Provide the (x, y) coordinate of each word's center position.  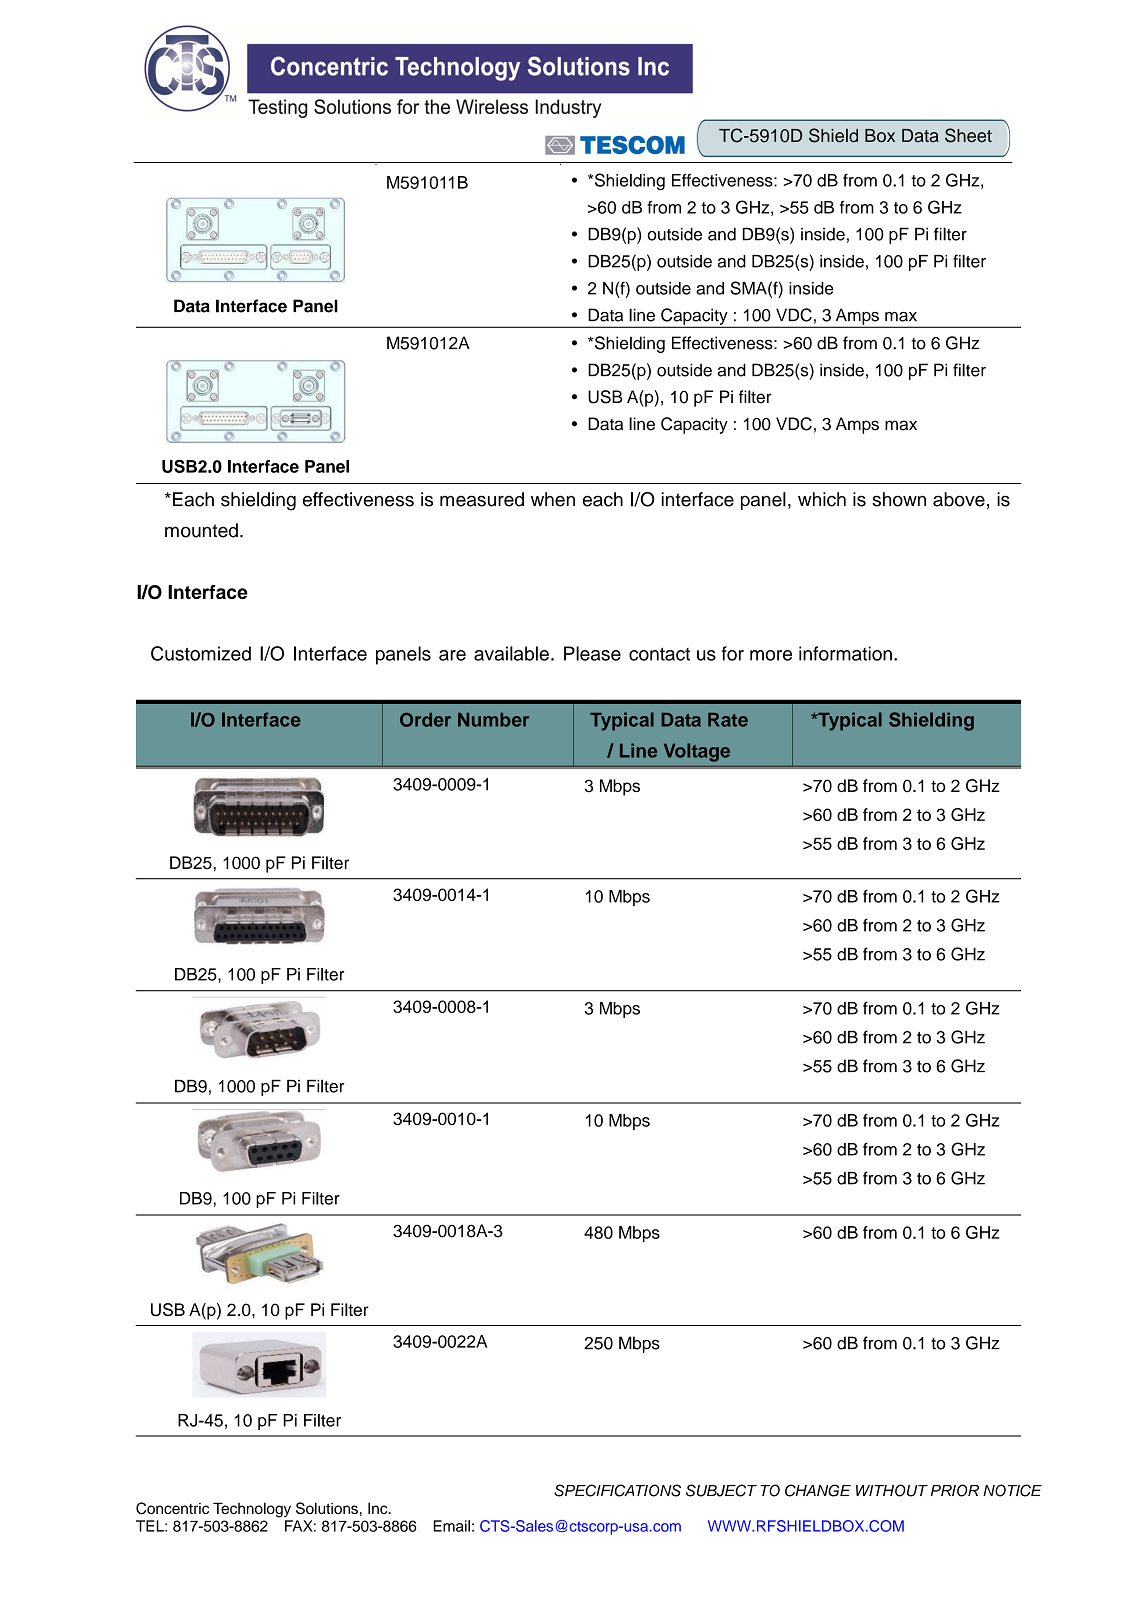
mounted (201, 530)
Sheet (968, 135)
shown (899, 499)
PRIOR (955, 1490)
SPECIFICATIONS (617, 1490)
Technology (252, 1510)
